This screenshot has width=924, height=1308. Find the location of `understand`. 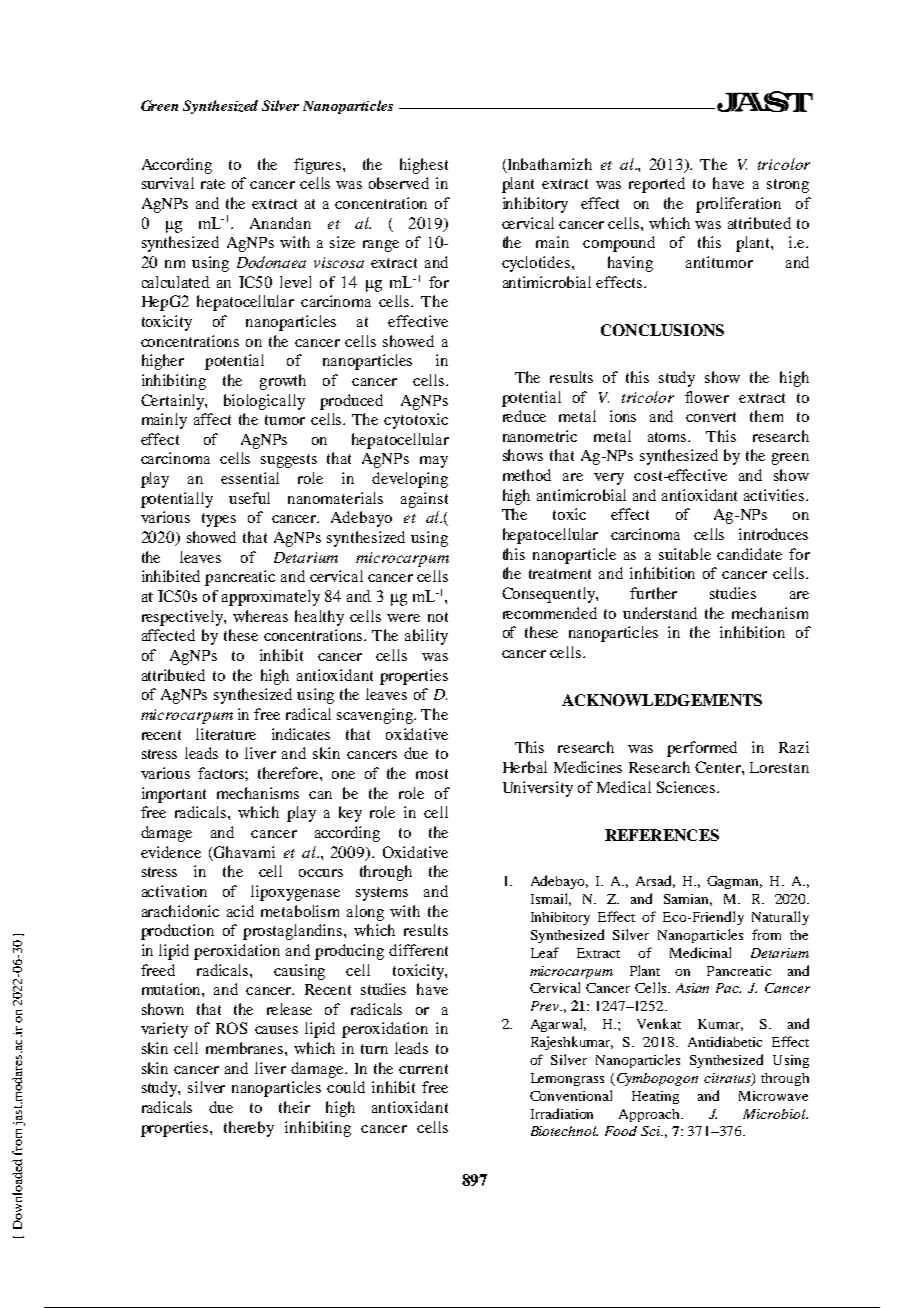

understand is located at coordinates (660, 613).
